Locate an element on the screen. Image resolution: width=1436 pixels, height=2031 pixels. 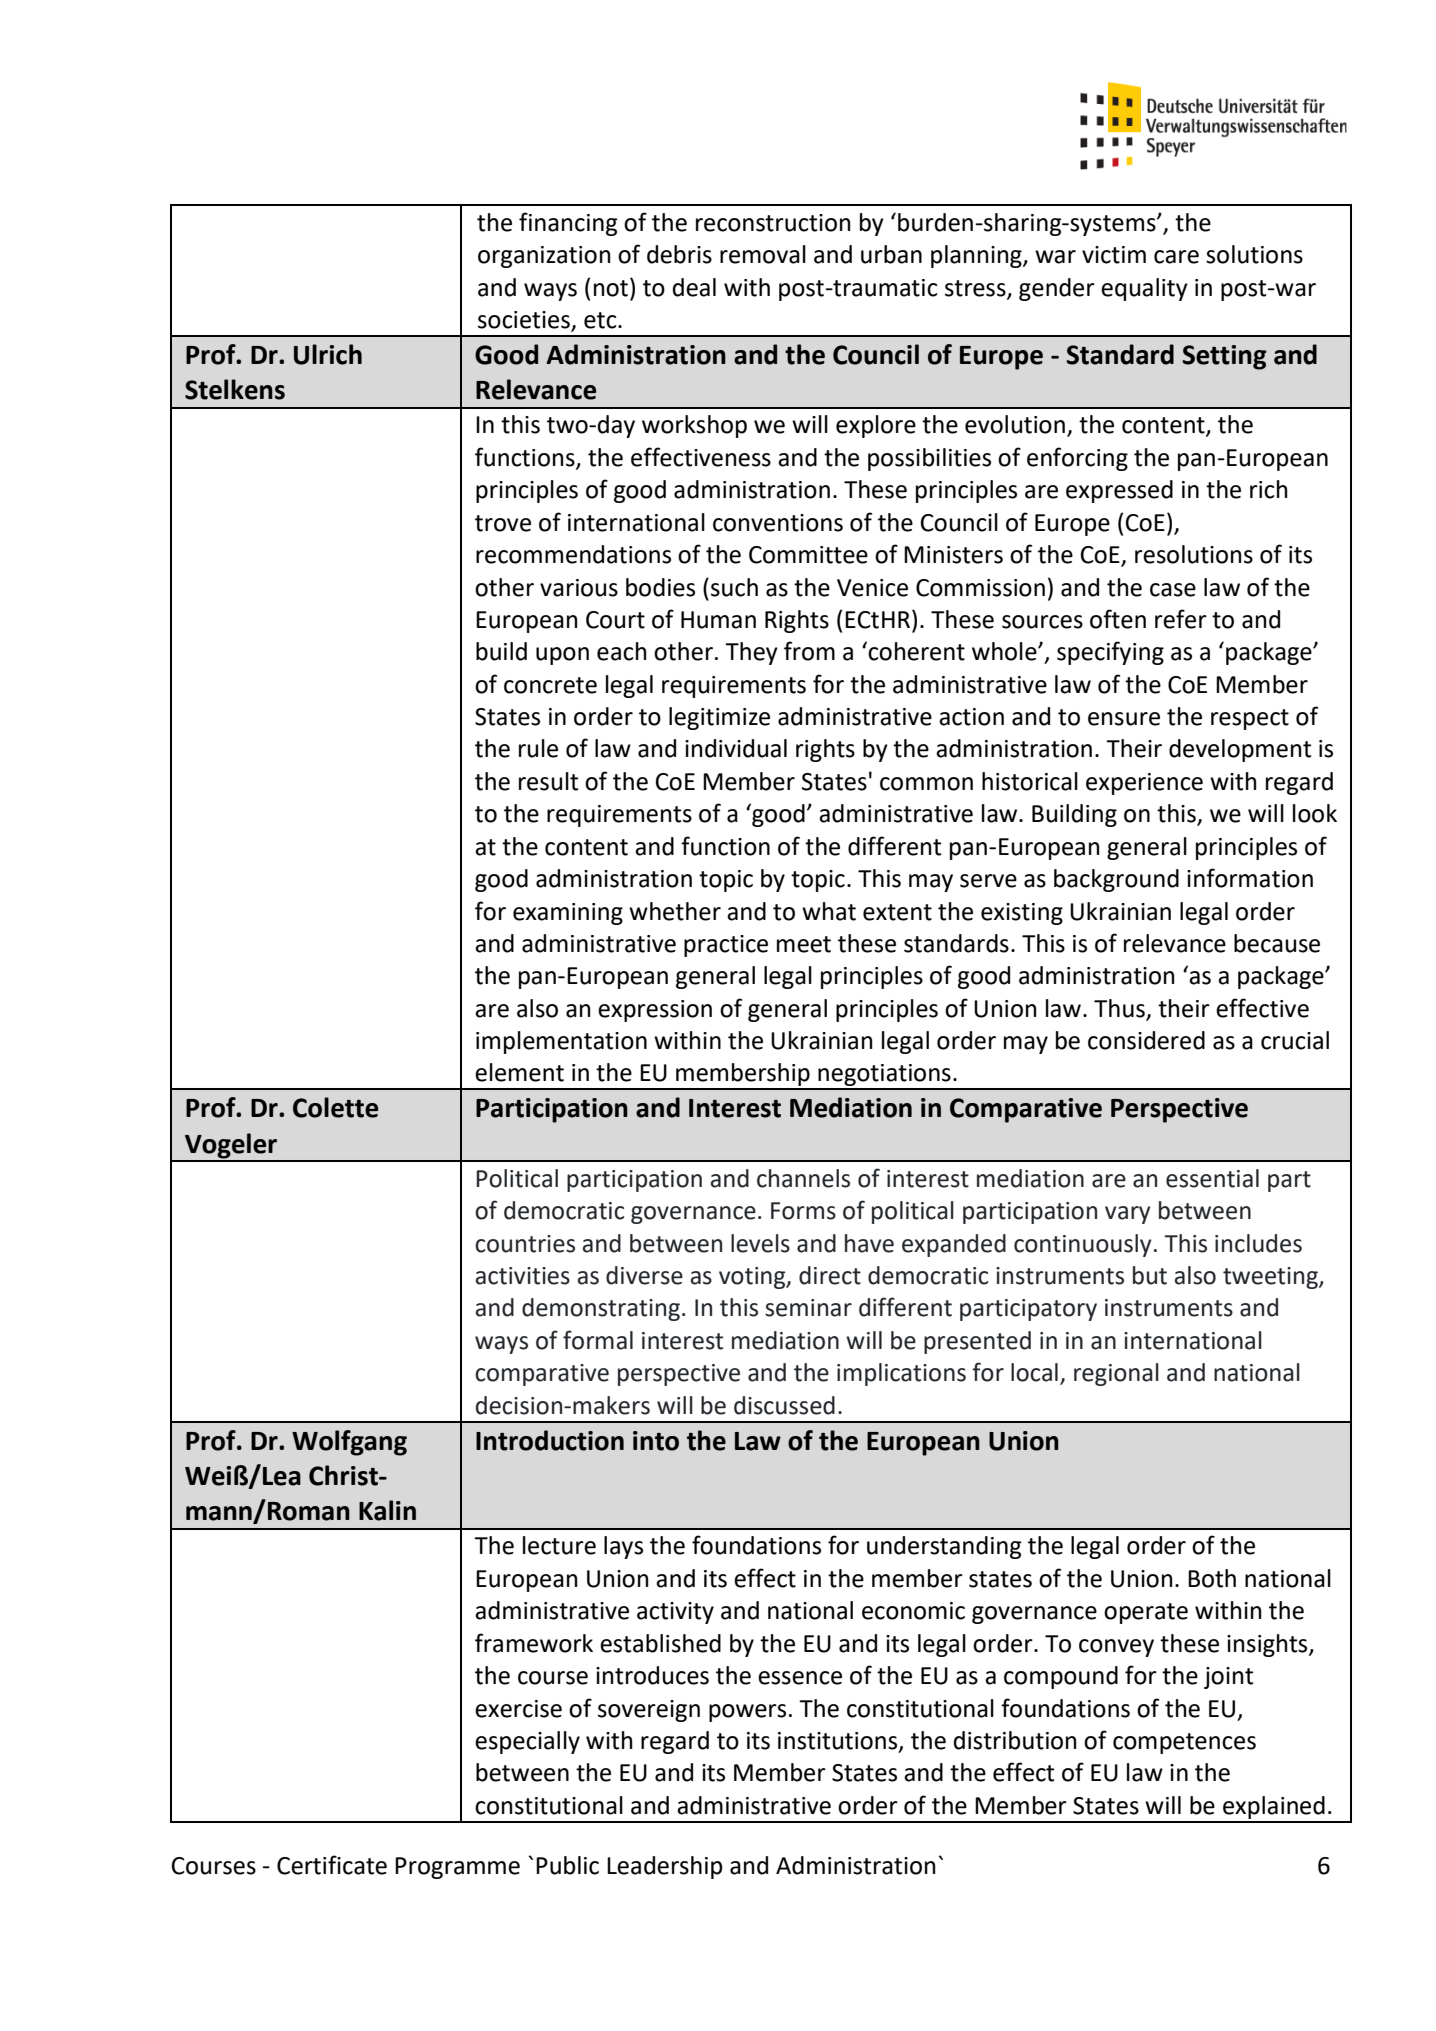
Programme is located at coordinates (457, 1868).
